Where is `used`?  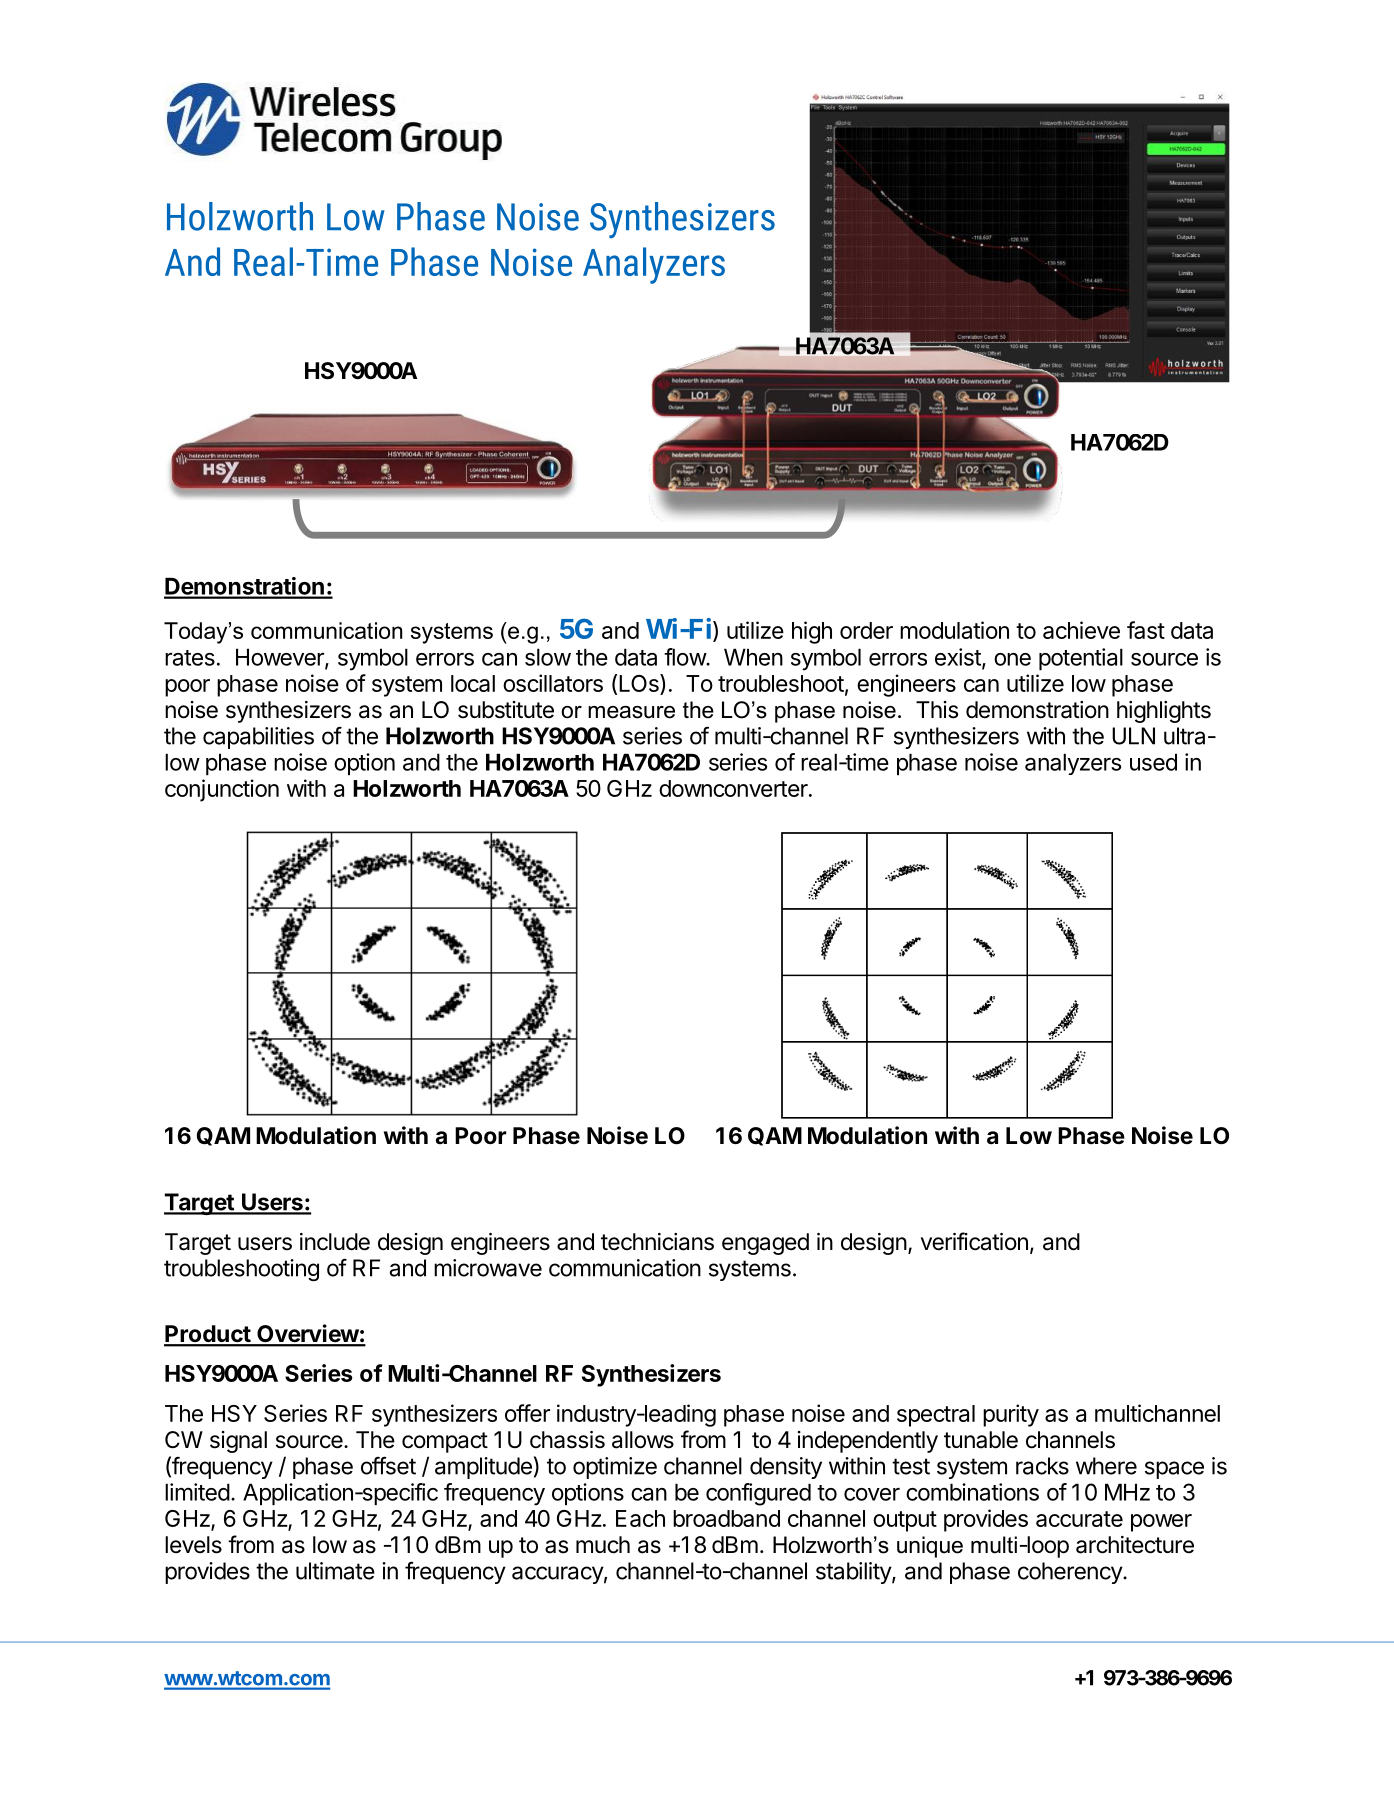
used is located at coordinates (1153, 762).
